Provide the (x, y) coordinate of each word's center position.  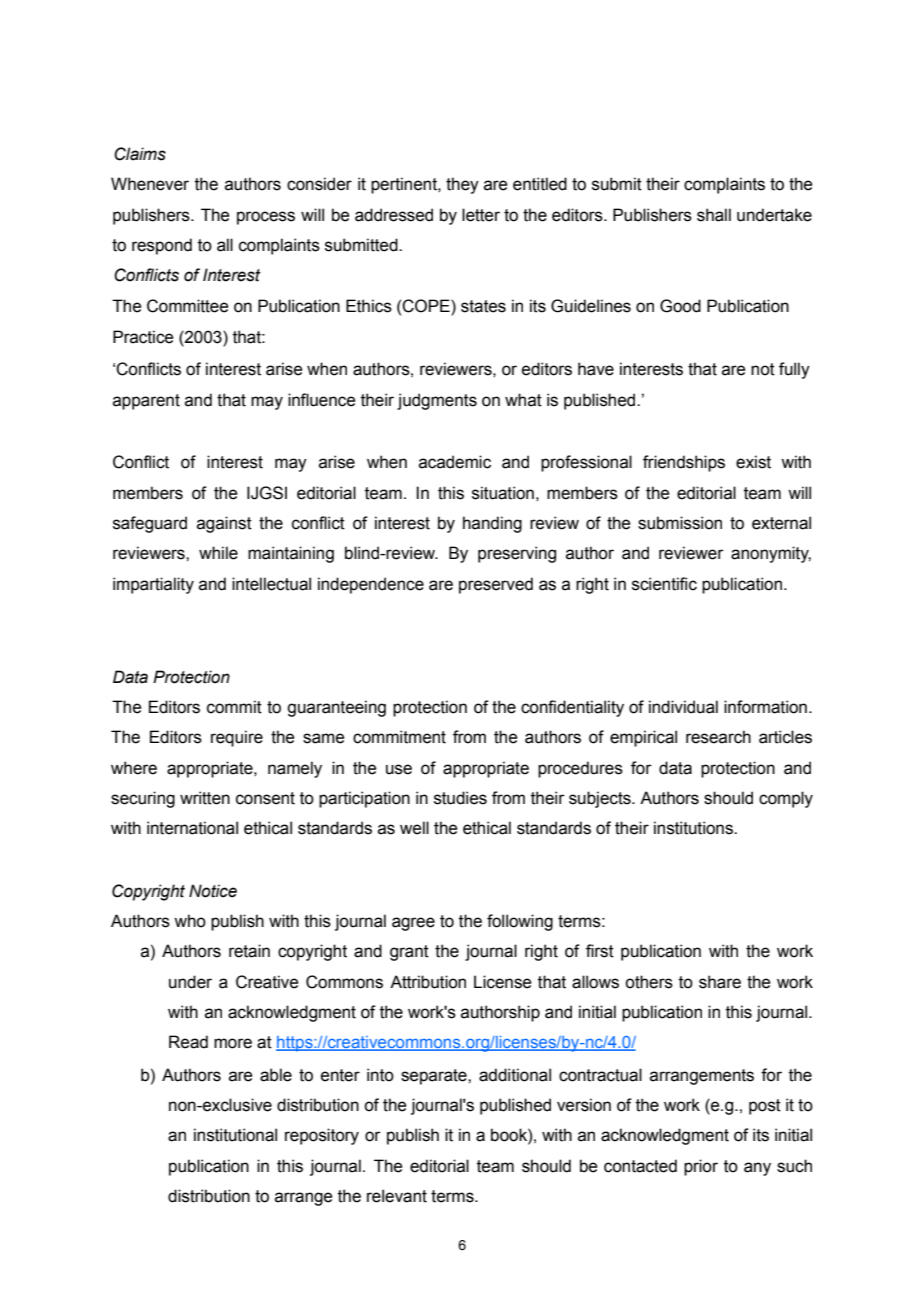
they (462, 185)
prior (701, 1167)
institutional (235, 1135)
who (190, 921)
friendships (684, 463)
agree (413, 924)
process (266, 218)
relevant (397, 1196)
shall (714, 215)
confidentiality (572, 708)
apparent (146, 402)
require (237, 738)
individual (683, 707)
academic (455, 462)
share (720, 982)
